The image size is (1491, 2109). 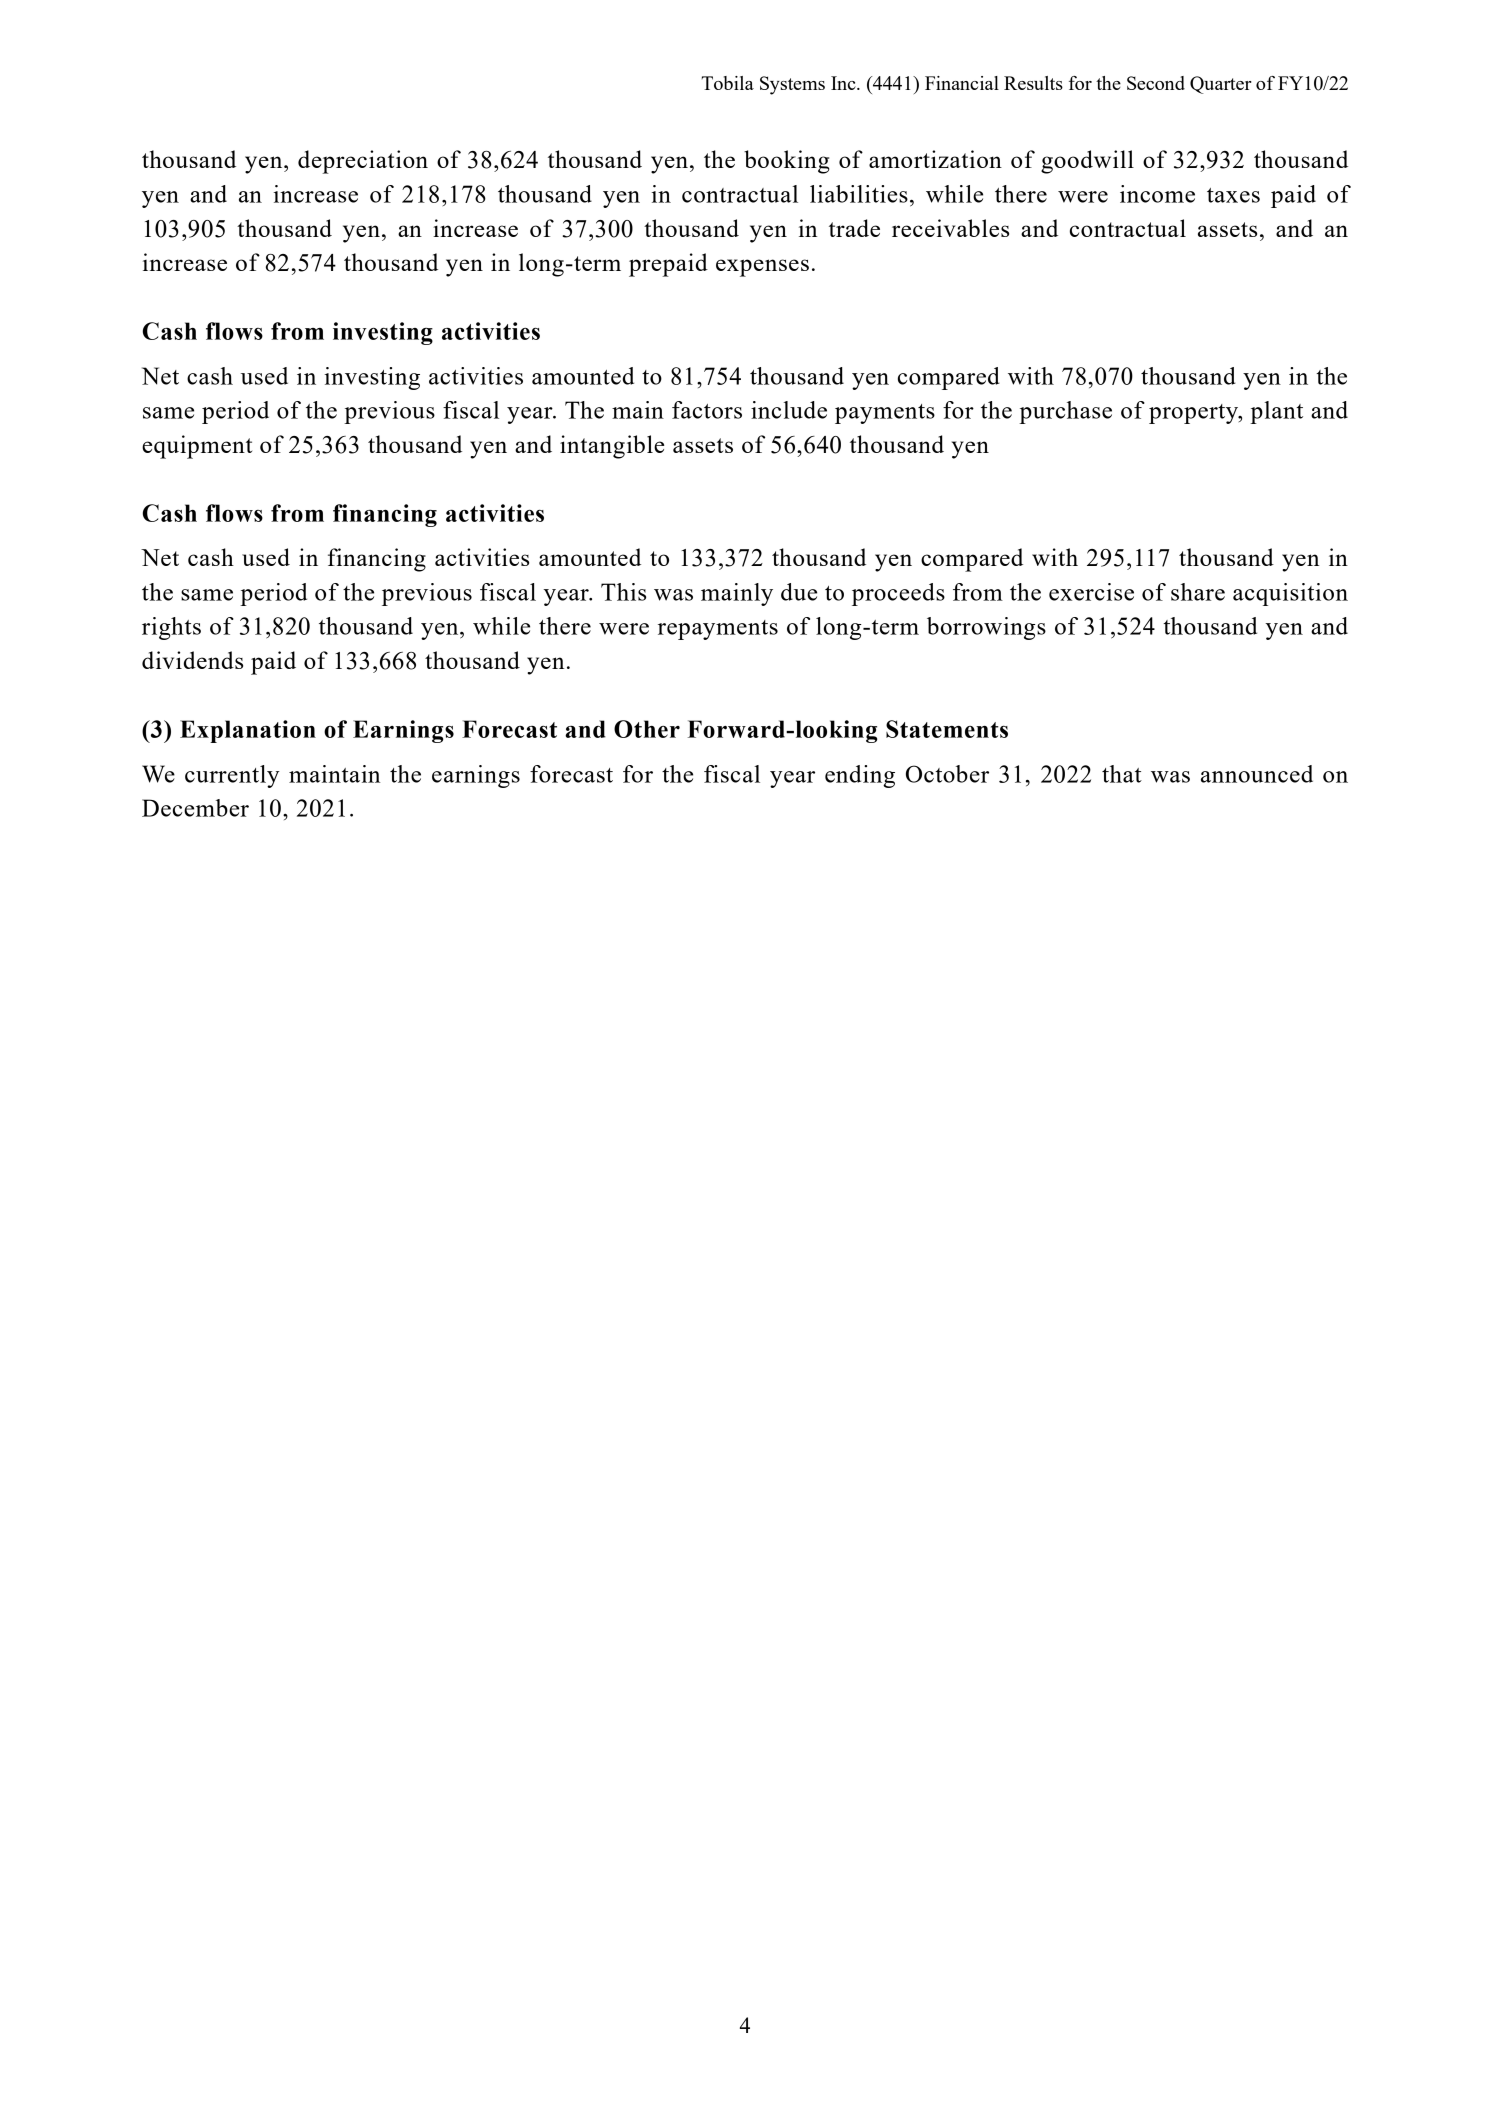 What do you see at coordinates (1198, 592) in the screenshot?
I see `share` at bounding box center [1198, 592].
